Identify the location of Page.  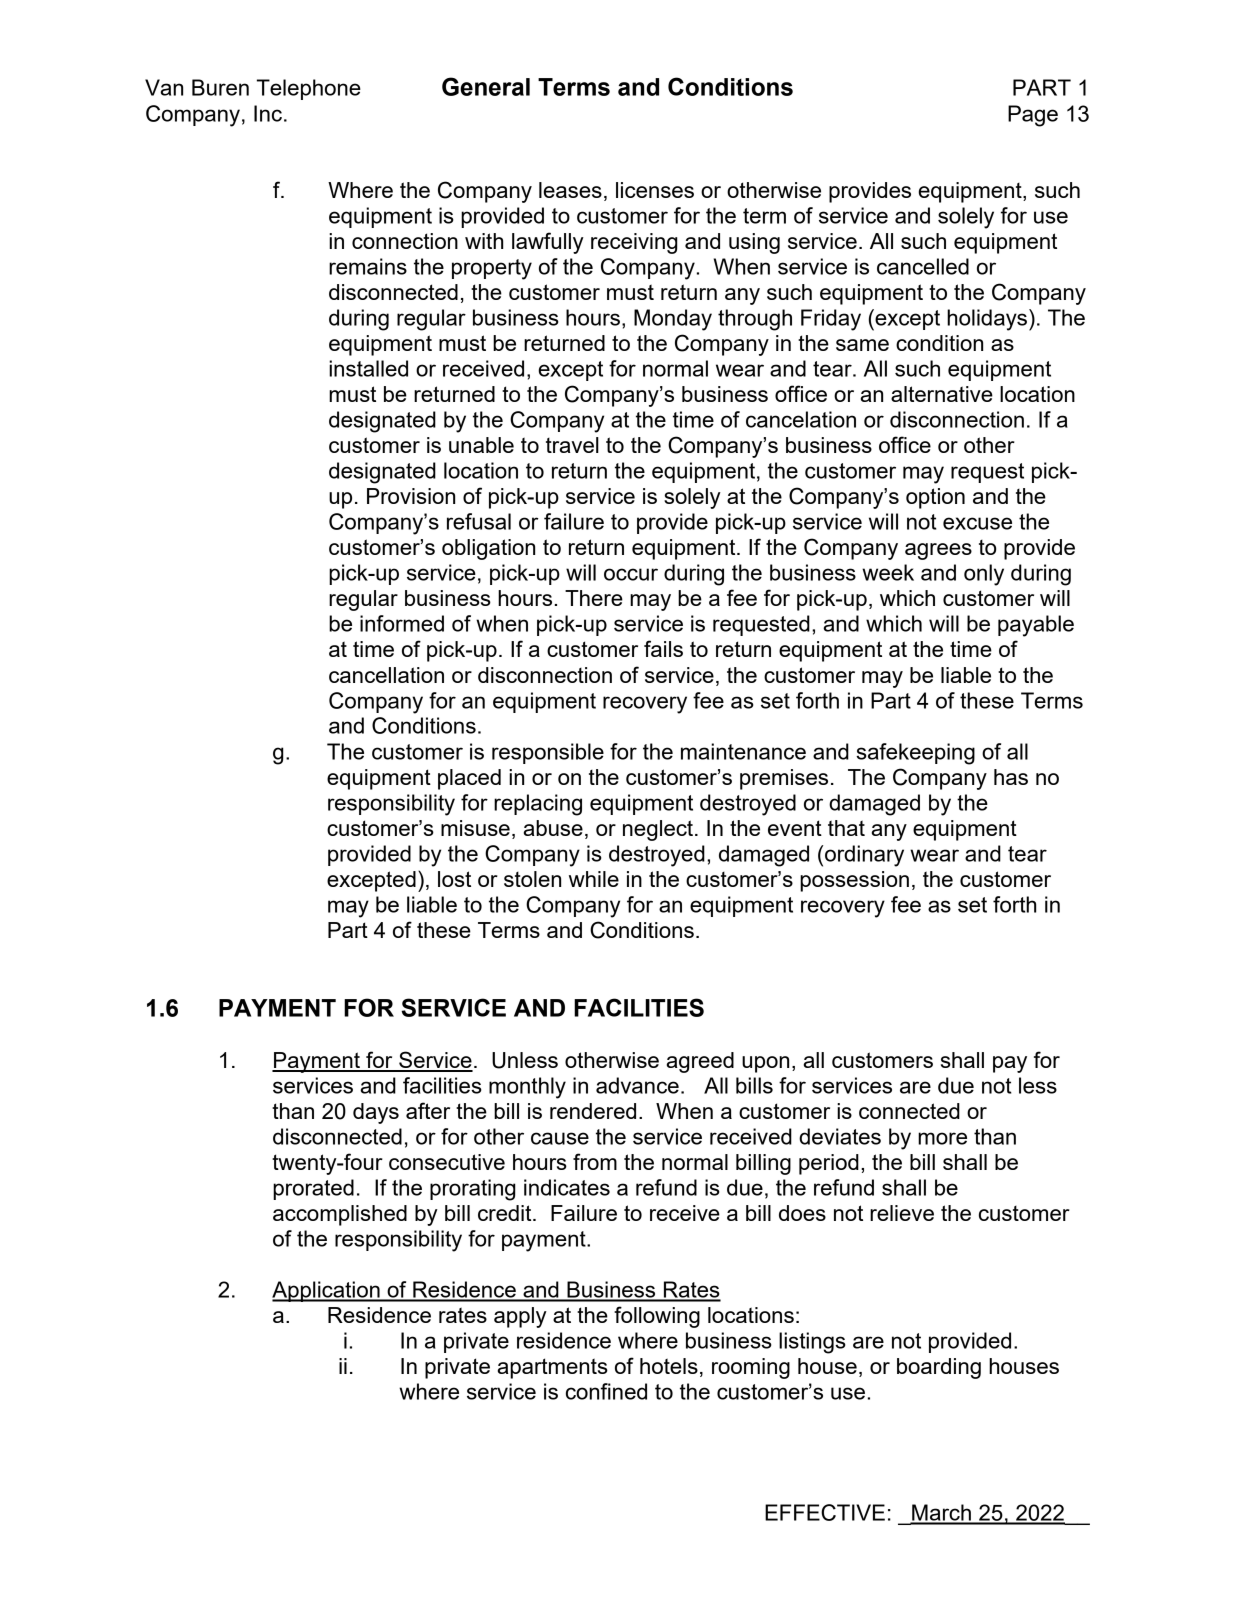
(1033, 116).
